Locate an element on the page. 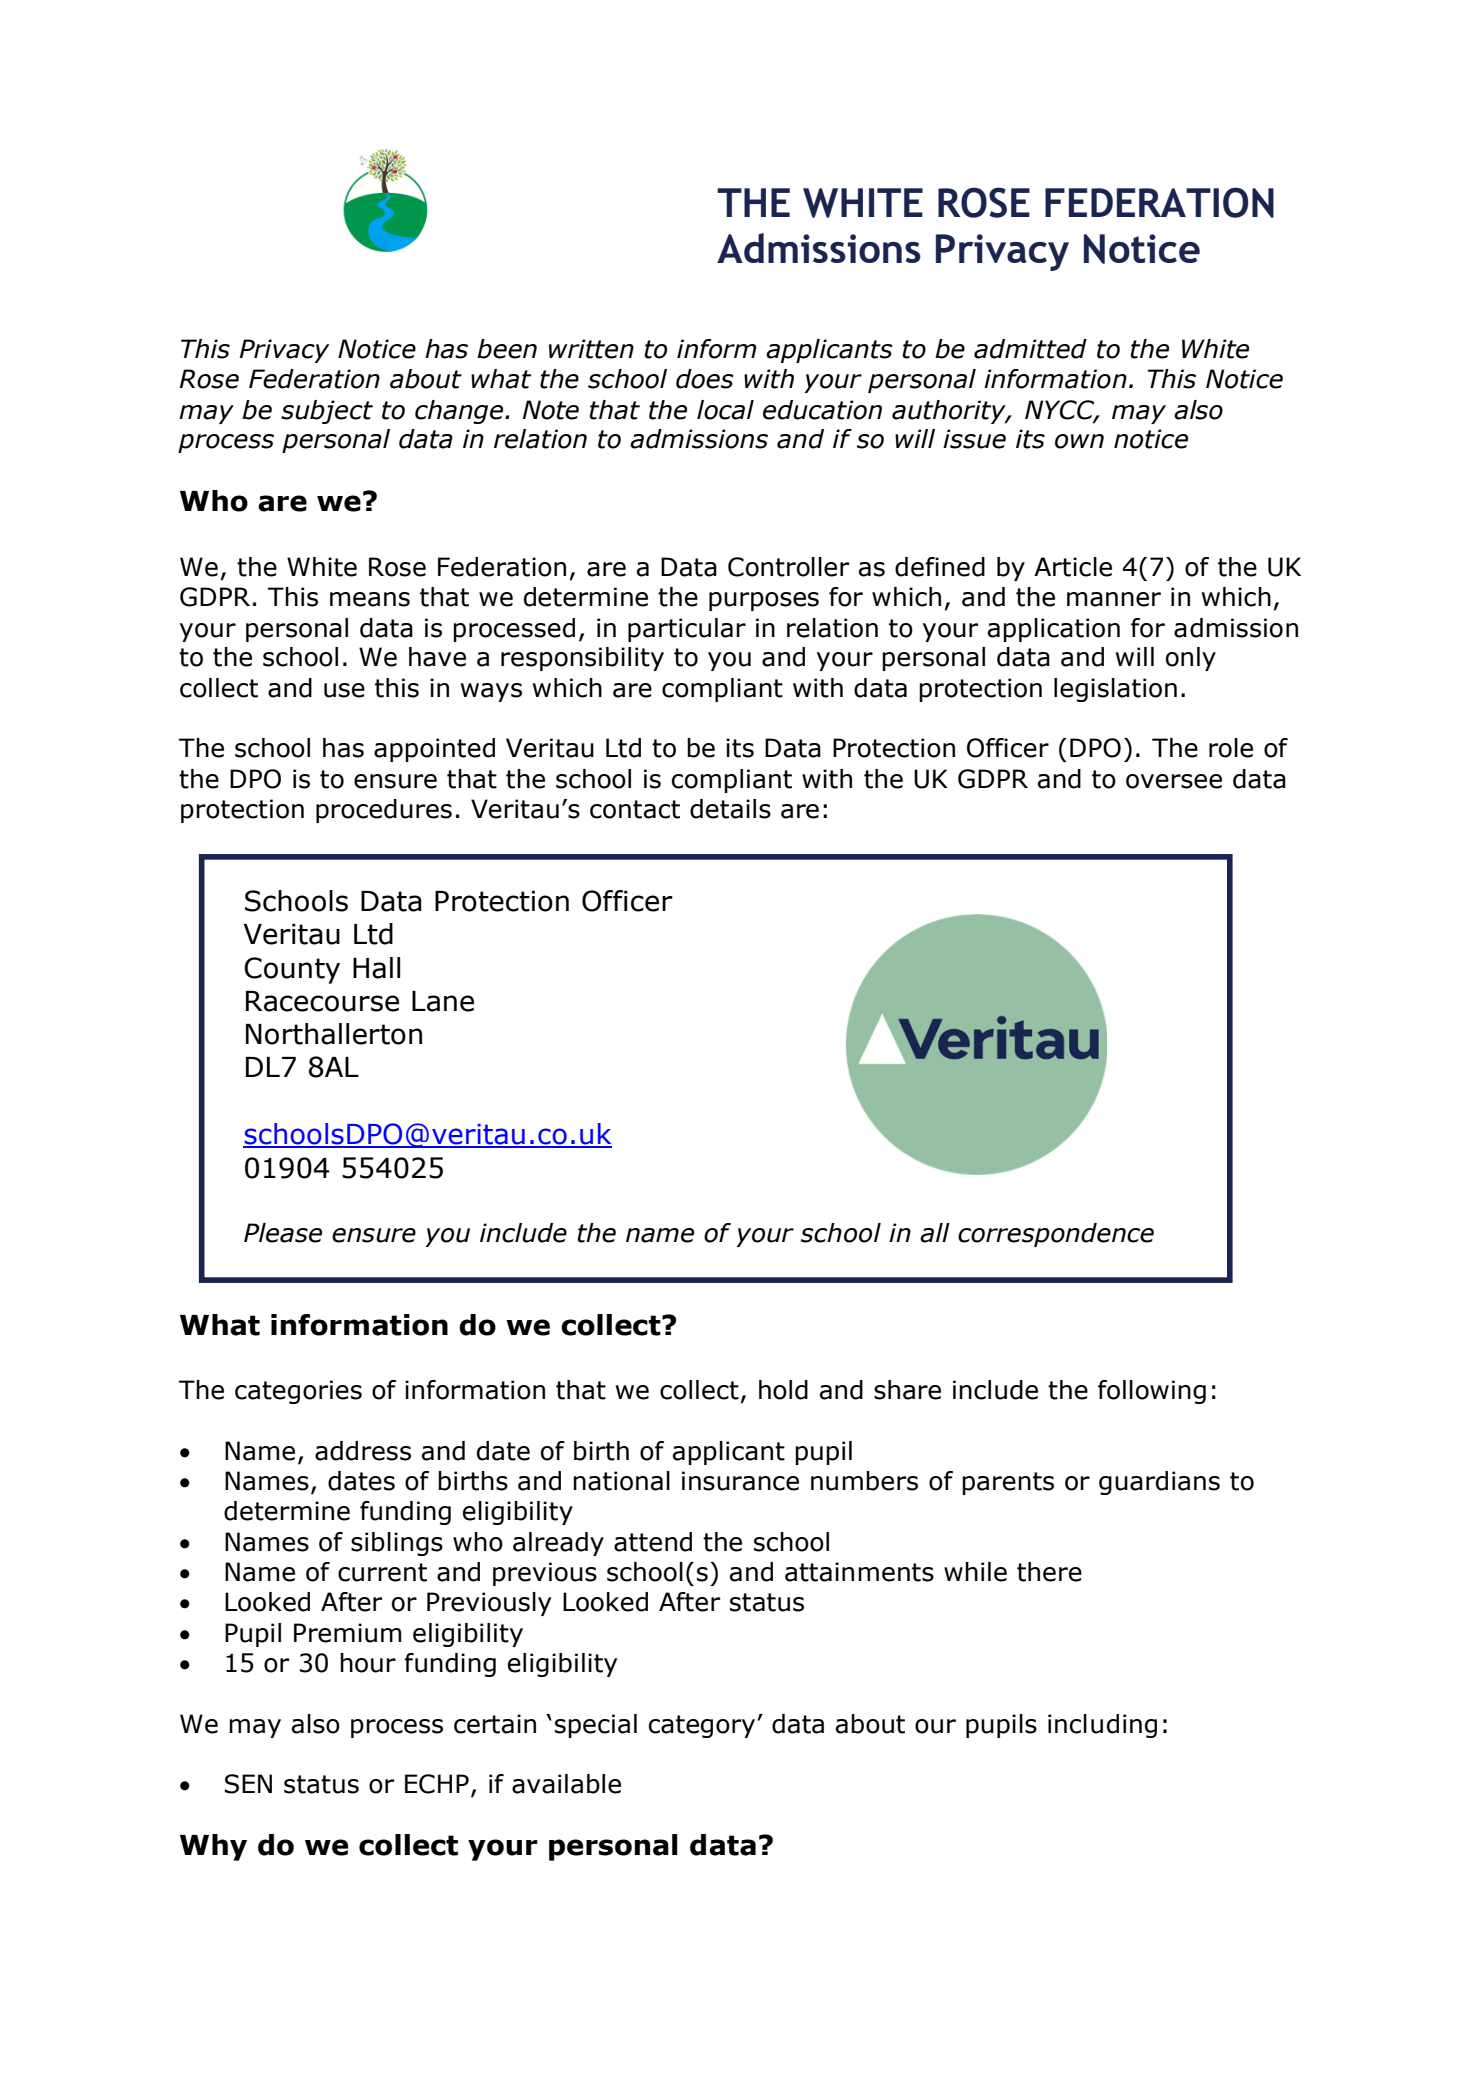 The image size is (1482, 2097). oversee is located at coordinates (1174, 781).
